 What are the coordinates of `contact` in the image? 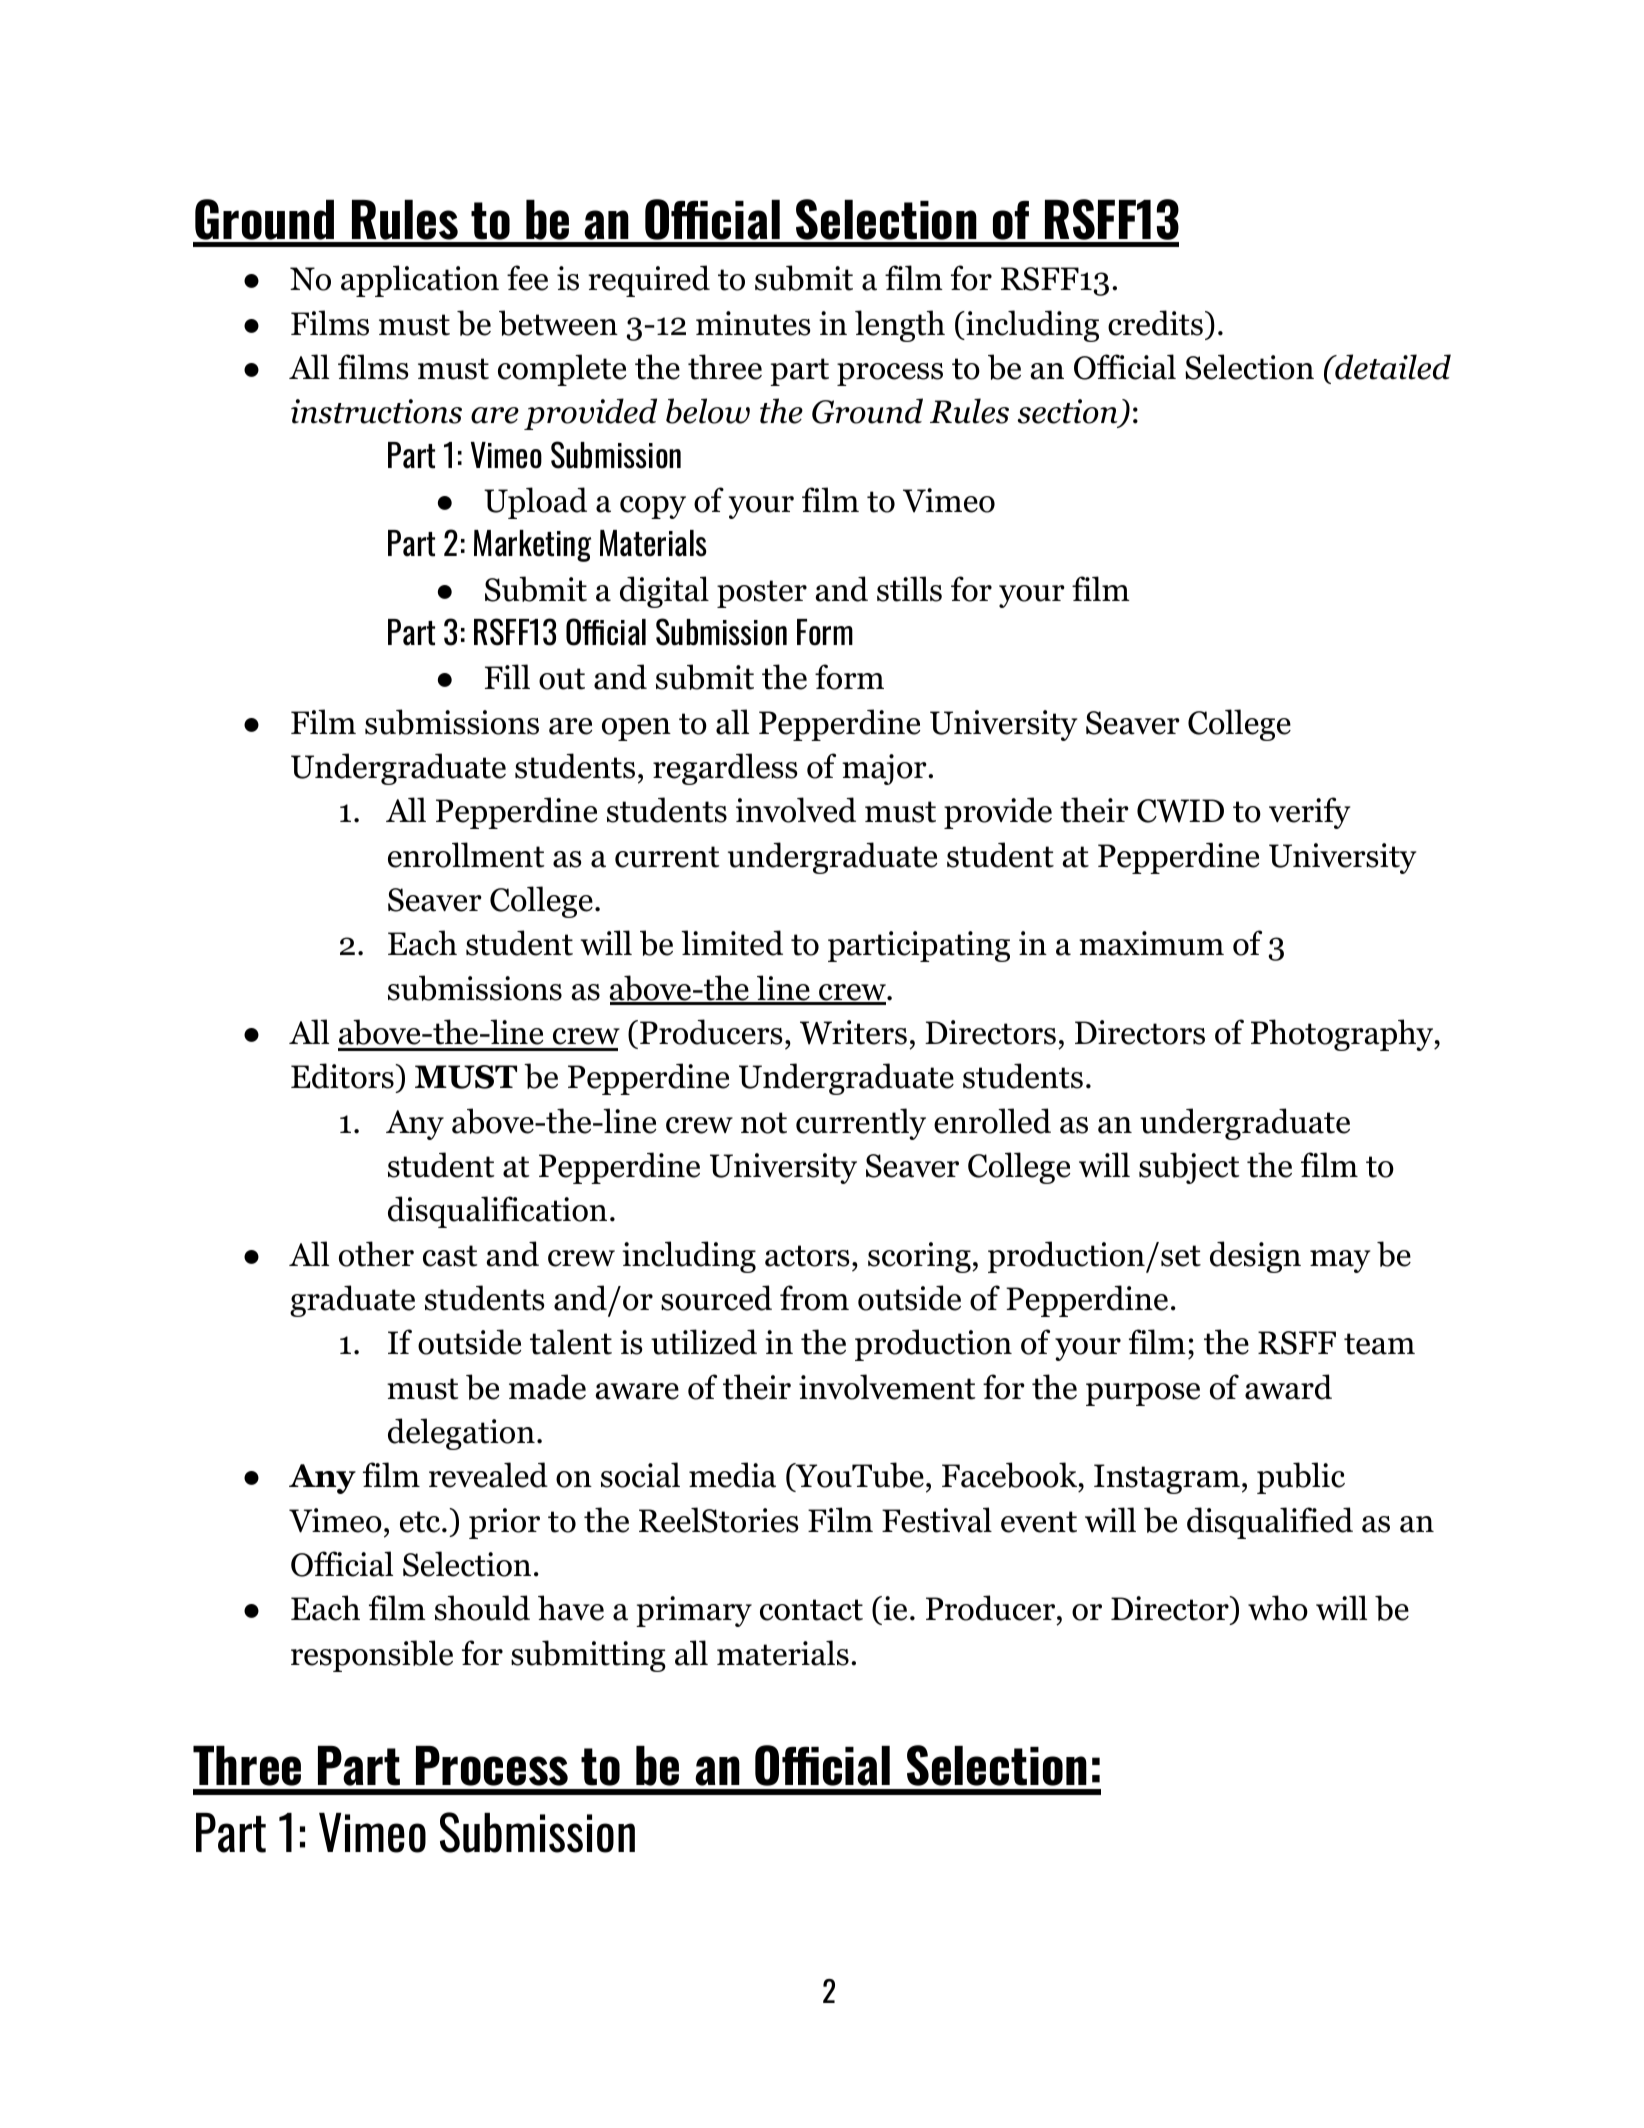 It's located at (811, 1610).
